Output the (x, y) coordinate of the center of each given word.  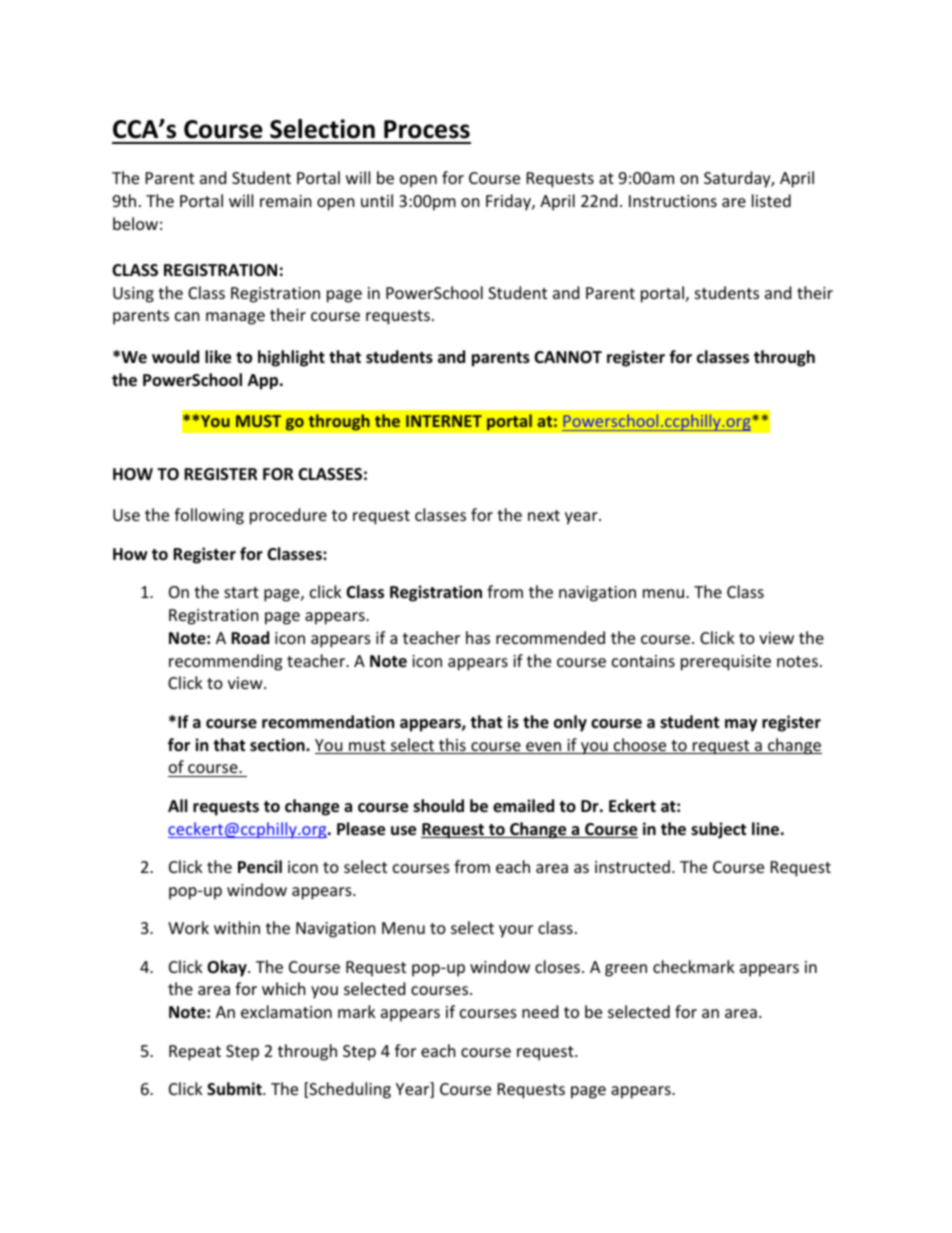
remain (286, 201)
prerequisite (726, 663)
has (478, 637)
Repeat (195, 1053)
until (377, 200)
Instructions (673, 201)
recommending (225, 662)
